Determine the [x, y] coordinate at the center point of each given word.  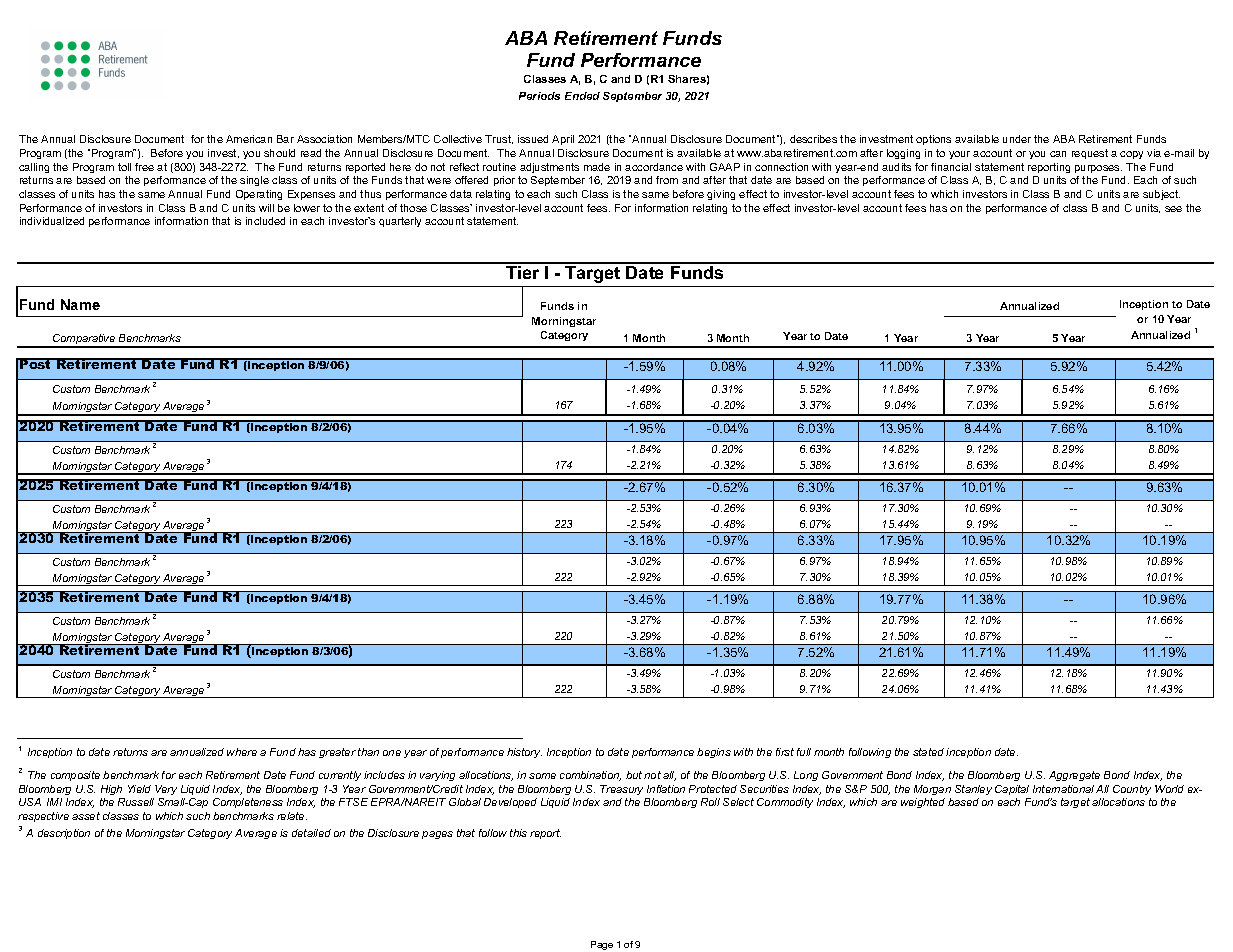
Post [36, 363]
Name [80, 304]
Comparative [84, 340]
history [524, 753]
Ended [582, 96]
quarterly [400, 222]
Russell [136, 802]
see [1173, 209]
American [249, 139]
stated [928, 752]
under [1017, 139]
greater [337, 753]
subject [1161, 195]
